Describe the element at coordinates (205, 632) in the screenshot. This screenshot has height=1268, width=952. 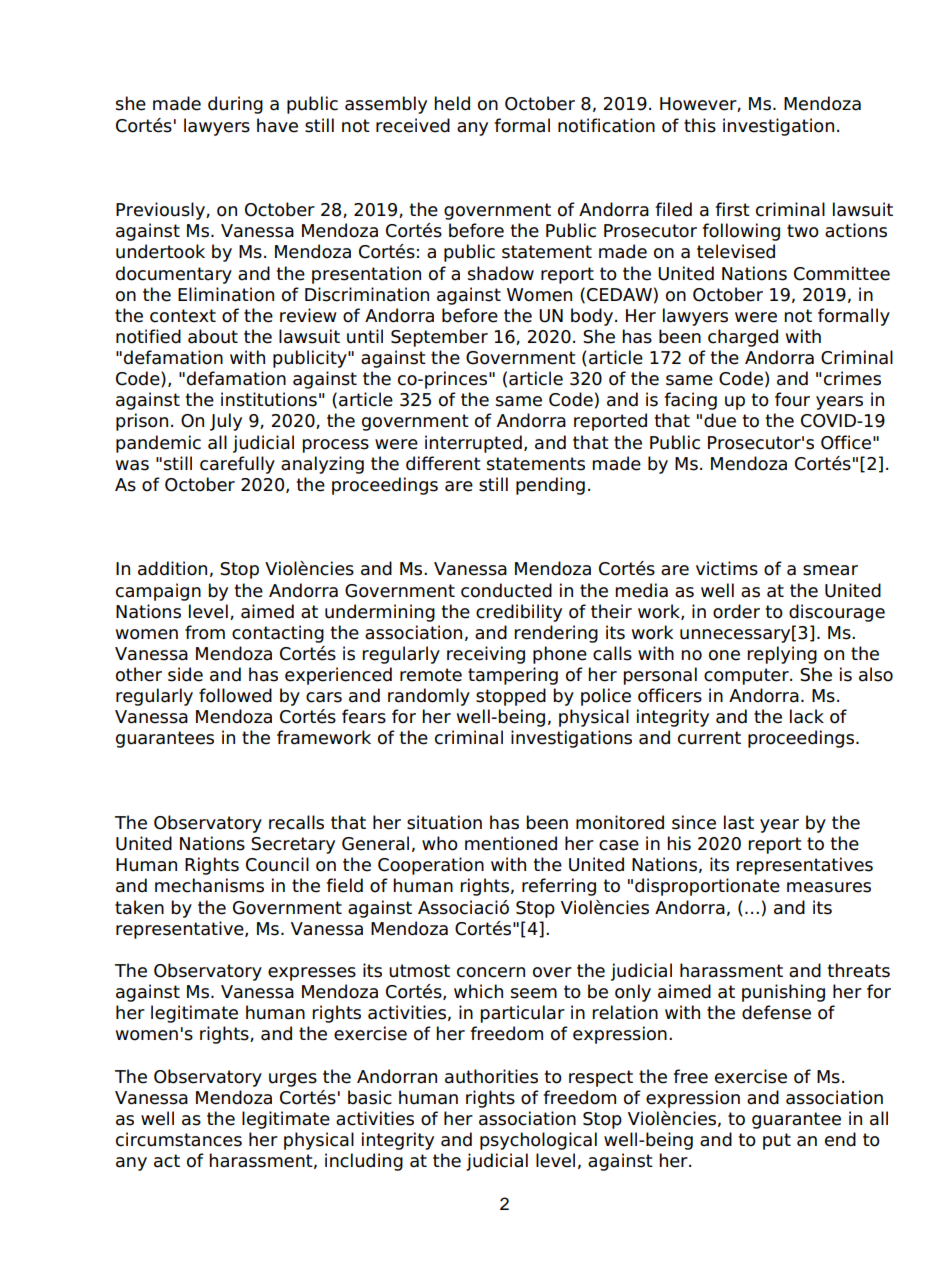
I see `from` at that location.
